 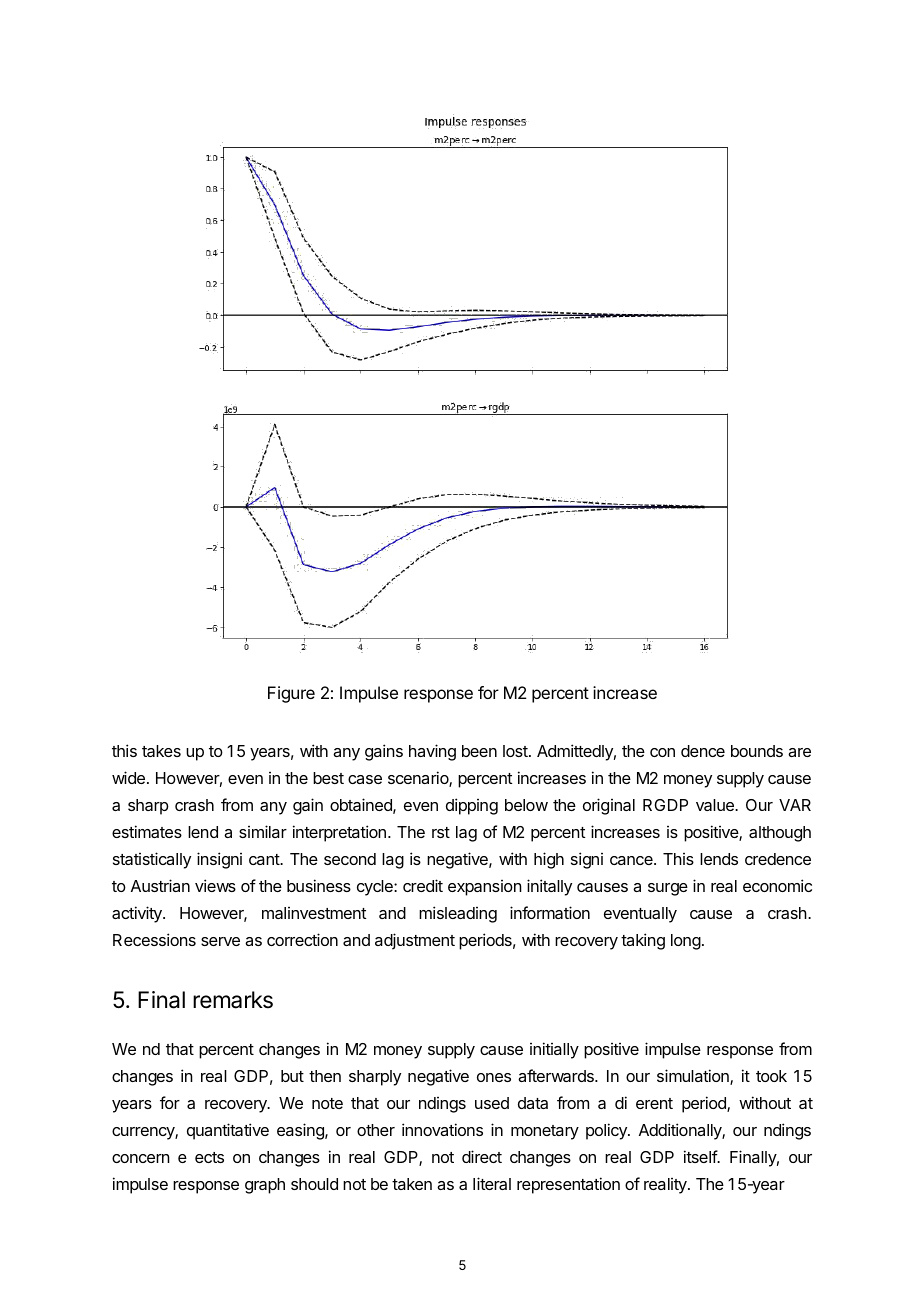 What do you see at coordinates (757, 751) in the page?
I see `bounds` at bounding box center [757, 751].
